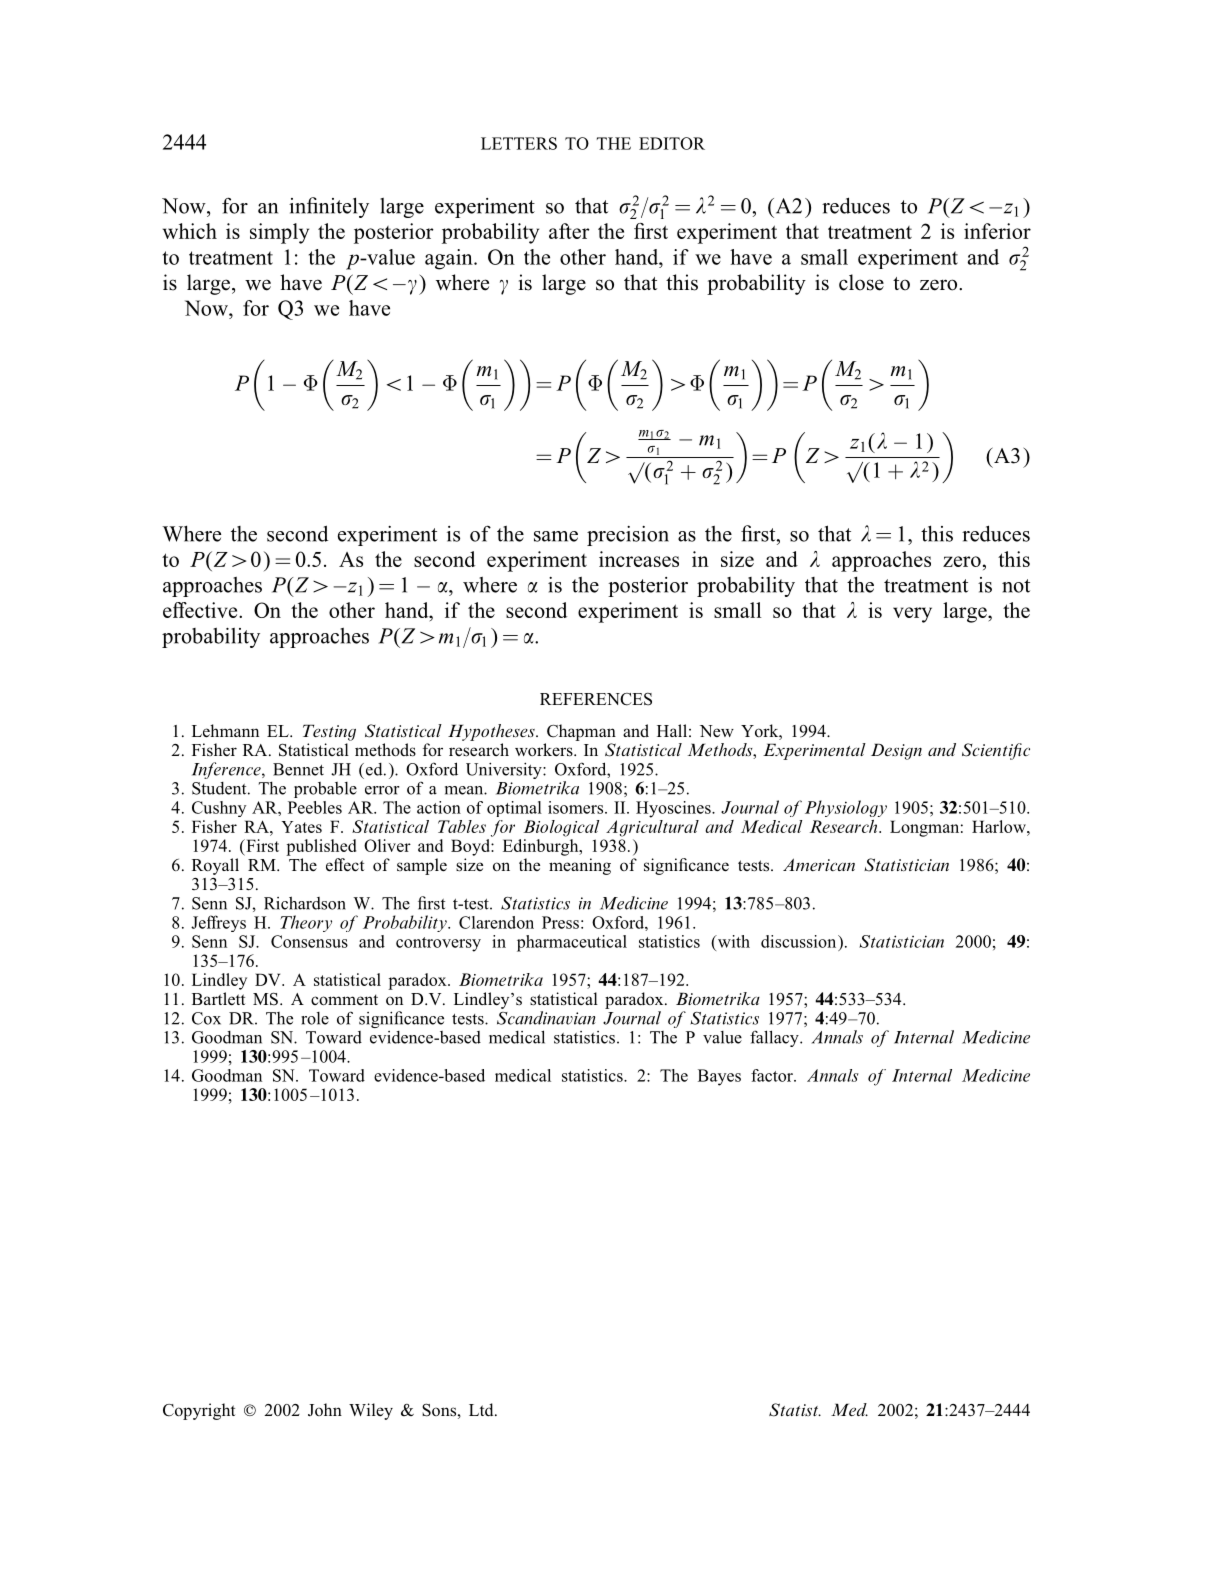  What do you see at coordinates (800, 941) in the screenshot?
I see `discussion` at bounding box center [800, 941].
